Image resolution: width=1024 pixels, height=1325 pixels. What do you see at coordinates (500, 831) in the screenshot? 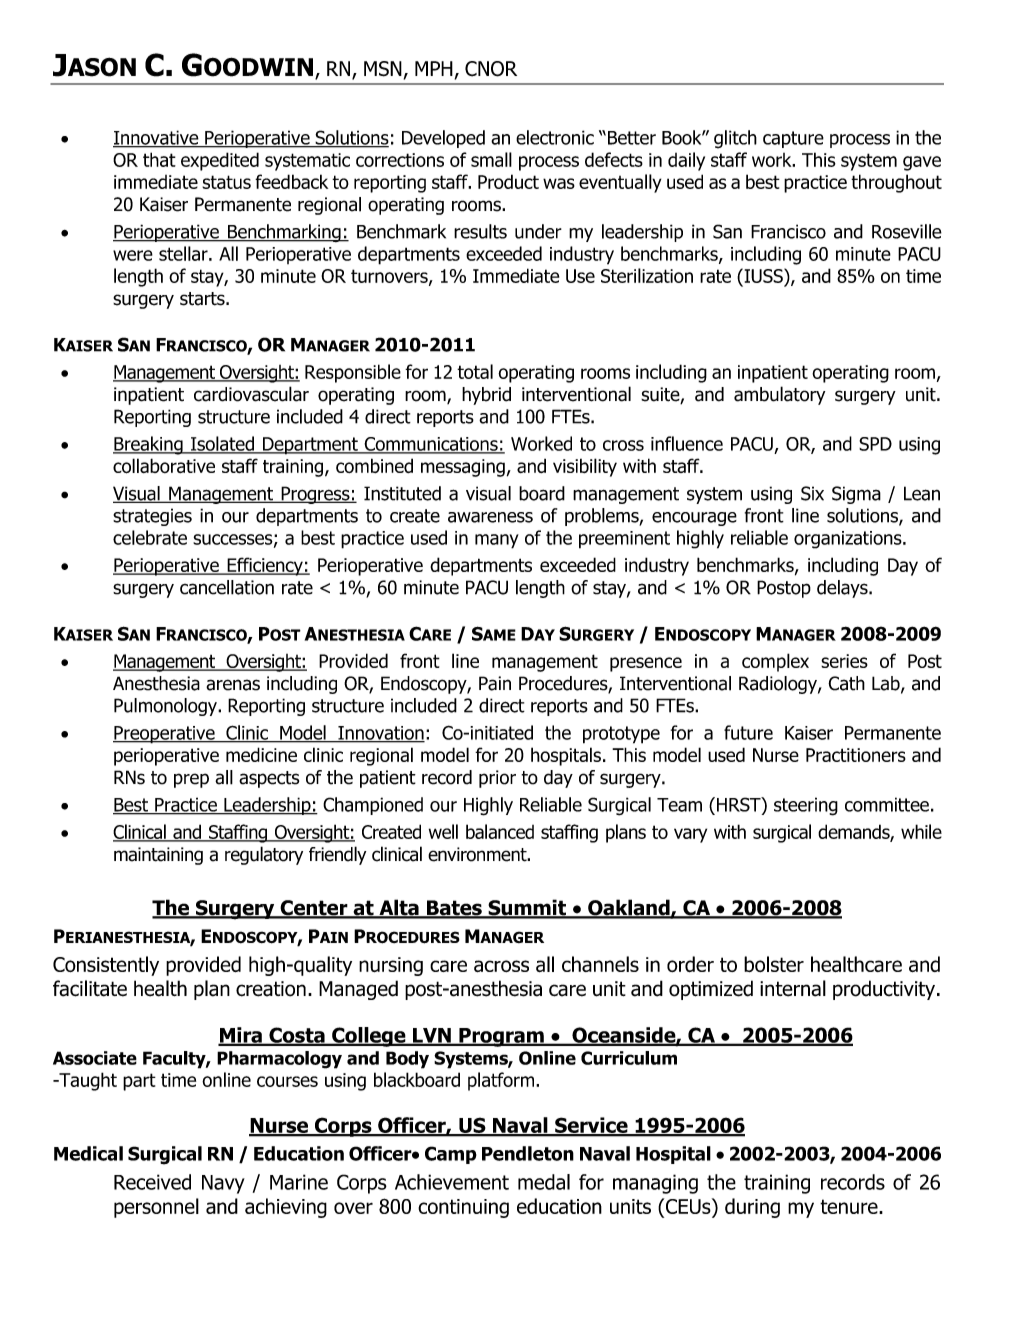
I see `balanced` at bounding box center [500, 831].
